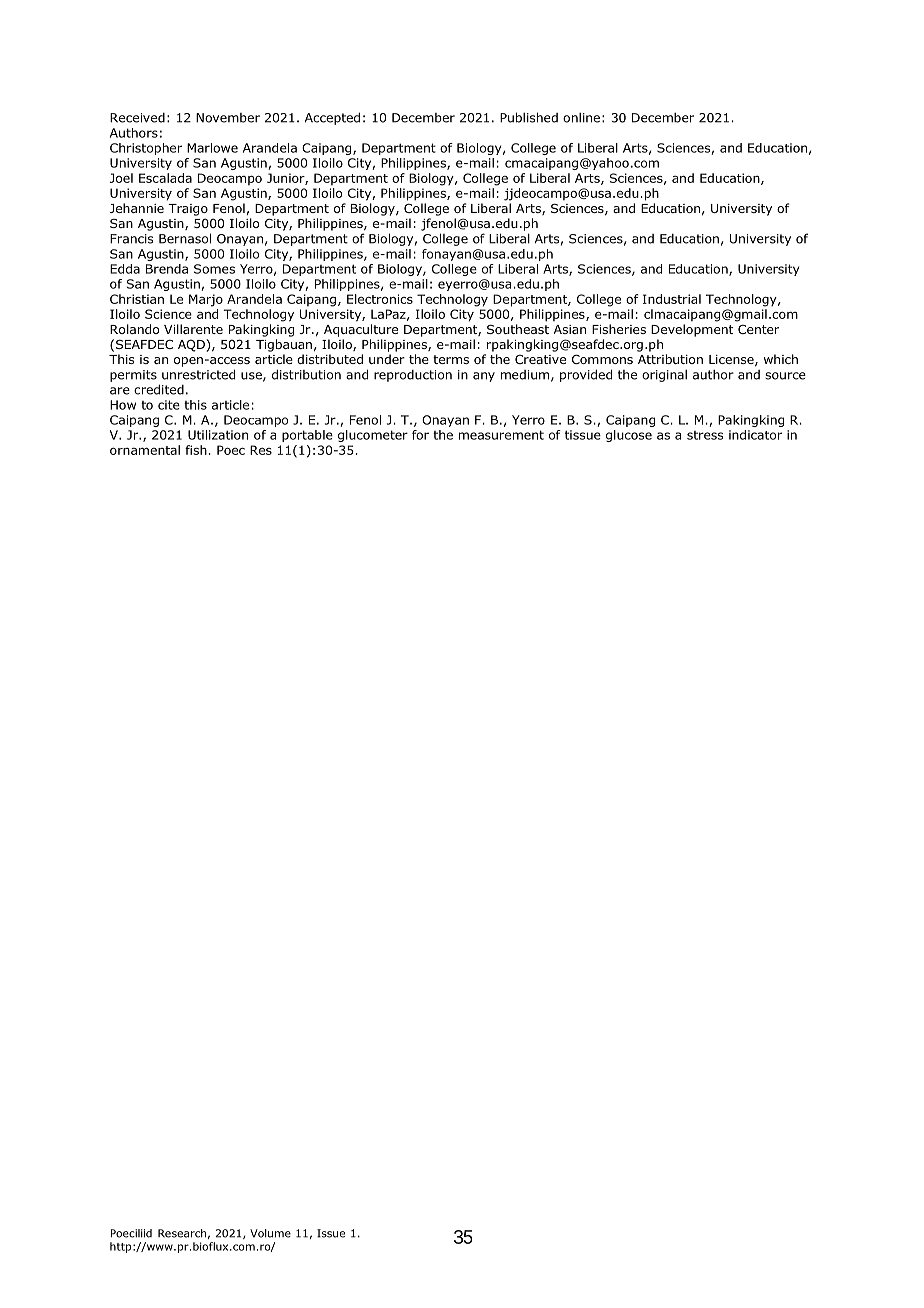  What do you see at coordinates (484, 377) in the page?
I see `any` at bounding box center [484, 377].
